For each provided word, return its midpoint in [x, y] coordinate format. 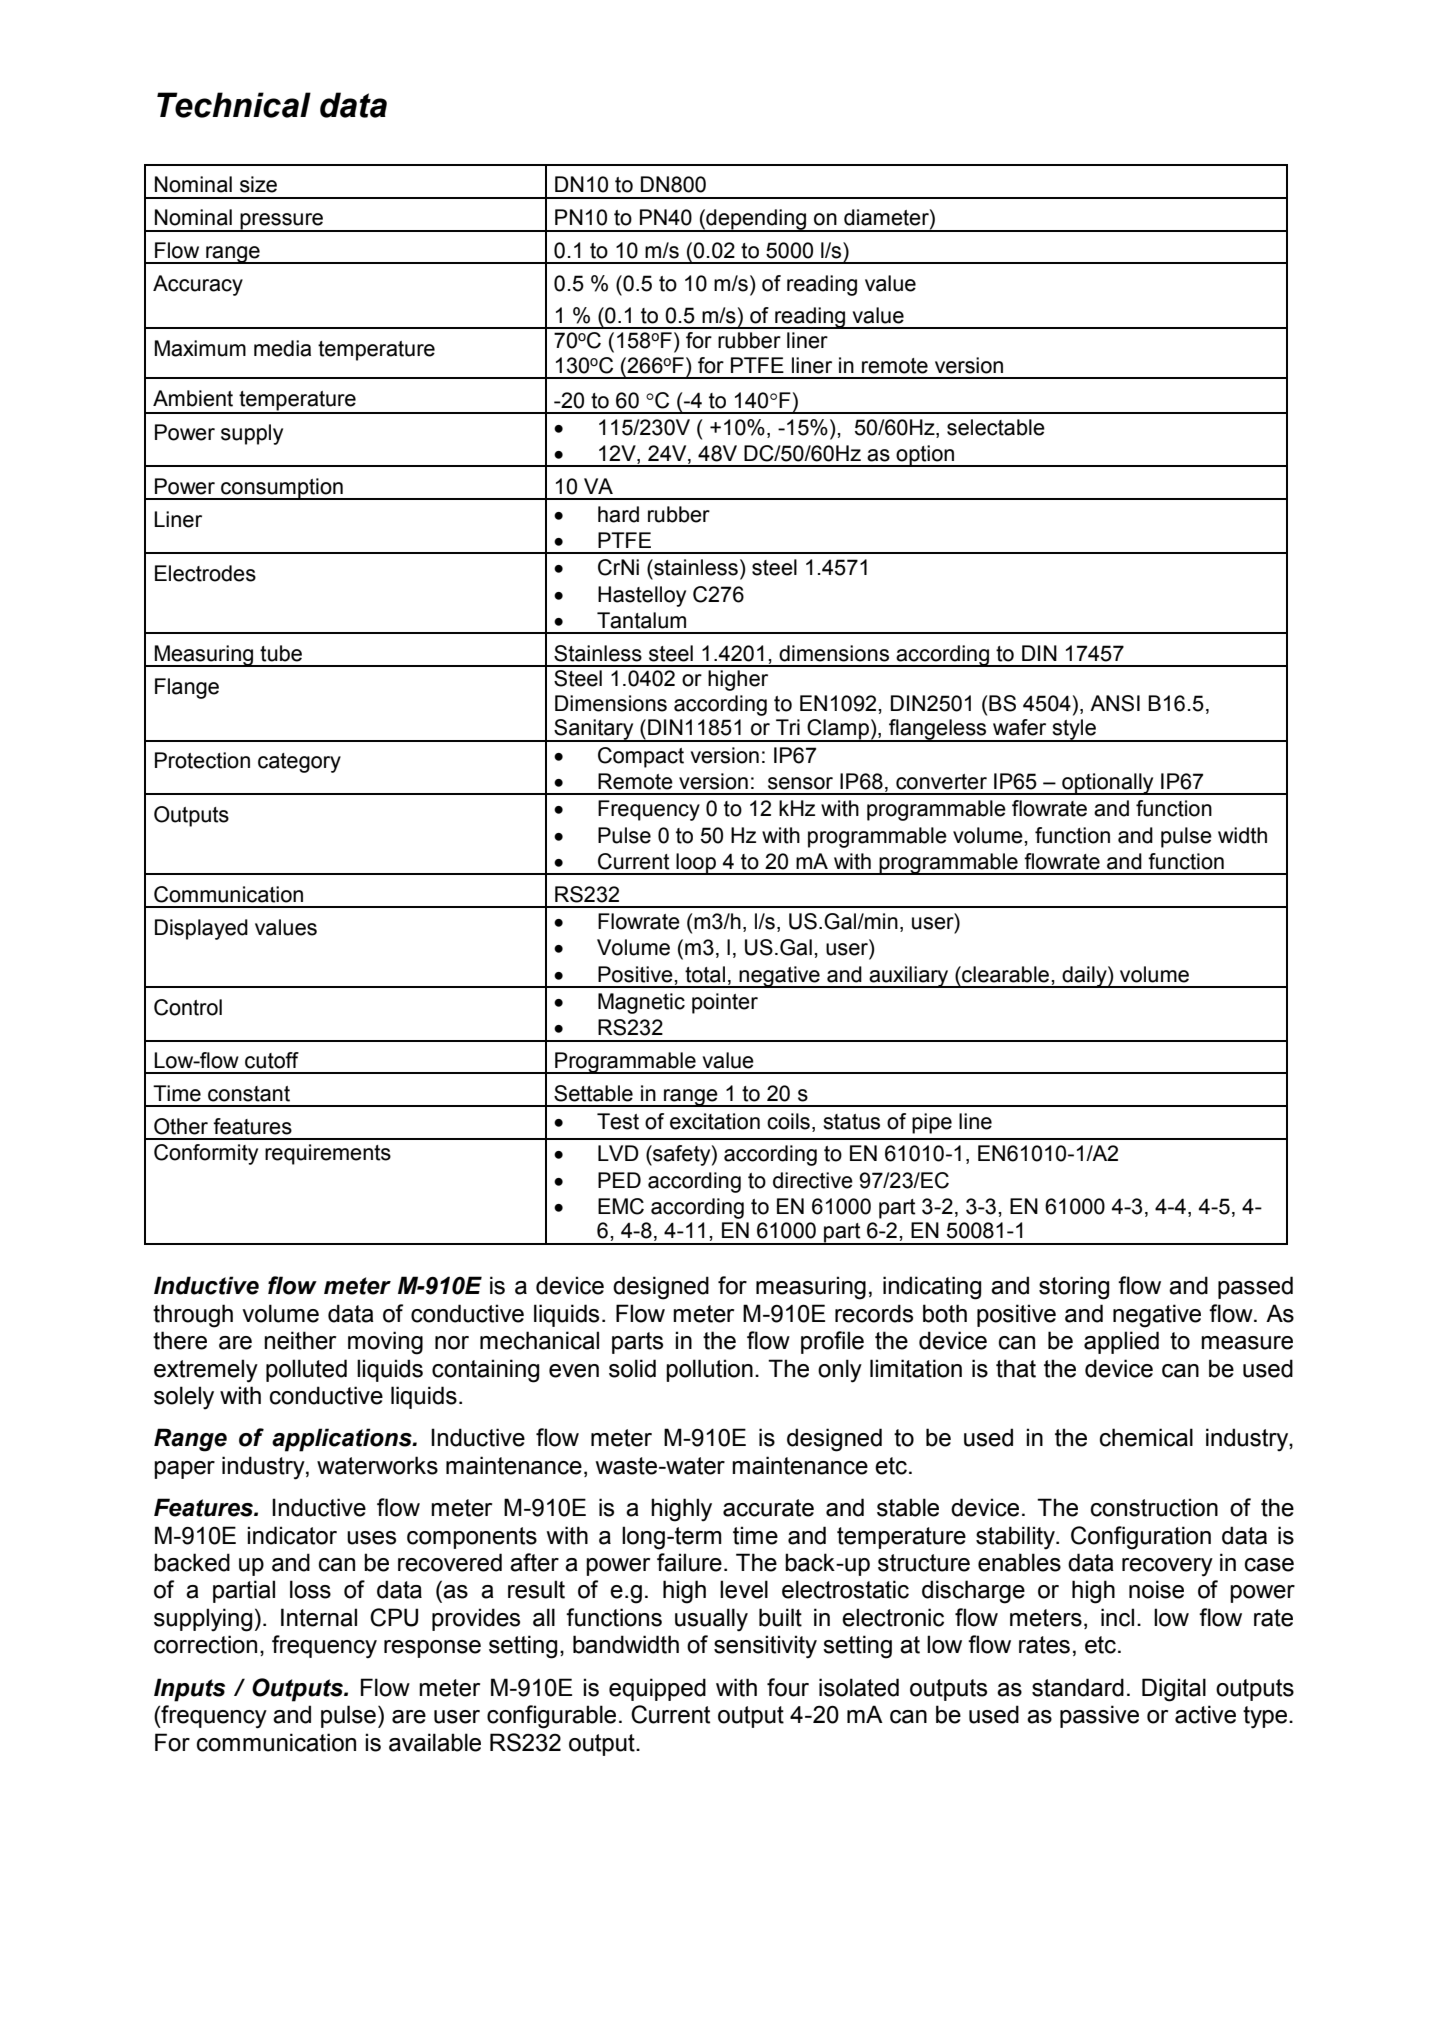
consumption [282, 489]
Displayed [201, 929]
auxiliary [909, 977]
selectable [996, 427]
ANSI [1115, 703]
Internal [319, 1617]
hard [618, 514]
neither [300, 1340]
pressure [282, 222]
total [705, 974]
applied [1121, 1342]
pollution [709, 1370]
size [258, 184]
